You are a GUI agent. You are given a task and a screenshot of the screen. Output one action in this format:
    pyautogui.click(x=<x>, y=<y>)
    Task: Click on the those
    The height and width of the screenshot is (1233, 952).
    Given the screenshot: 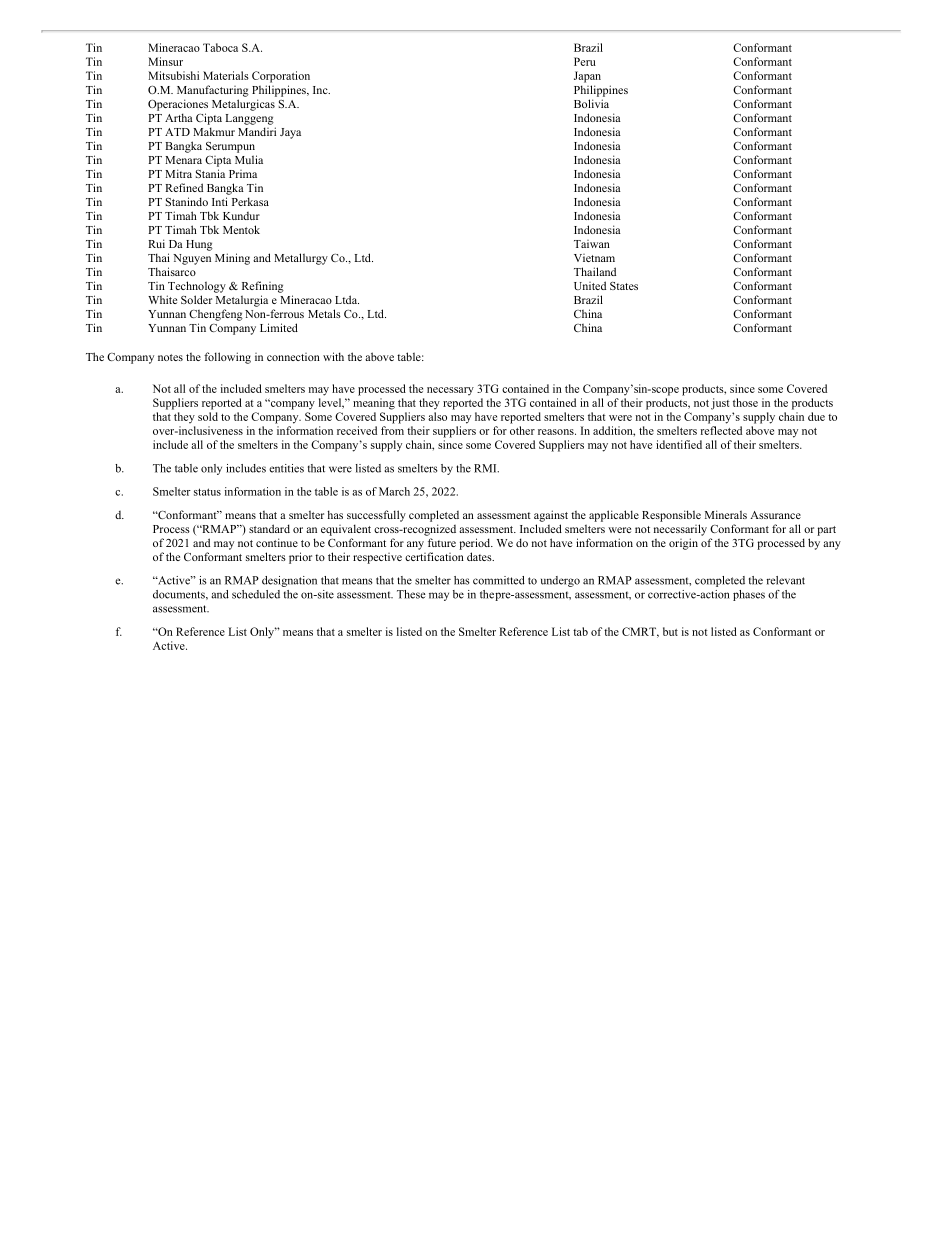 What is the action you would take?
    pyautogui.click(x=745, y=402)
